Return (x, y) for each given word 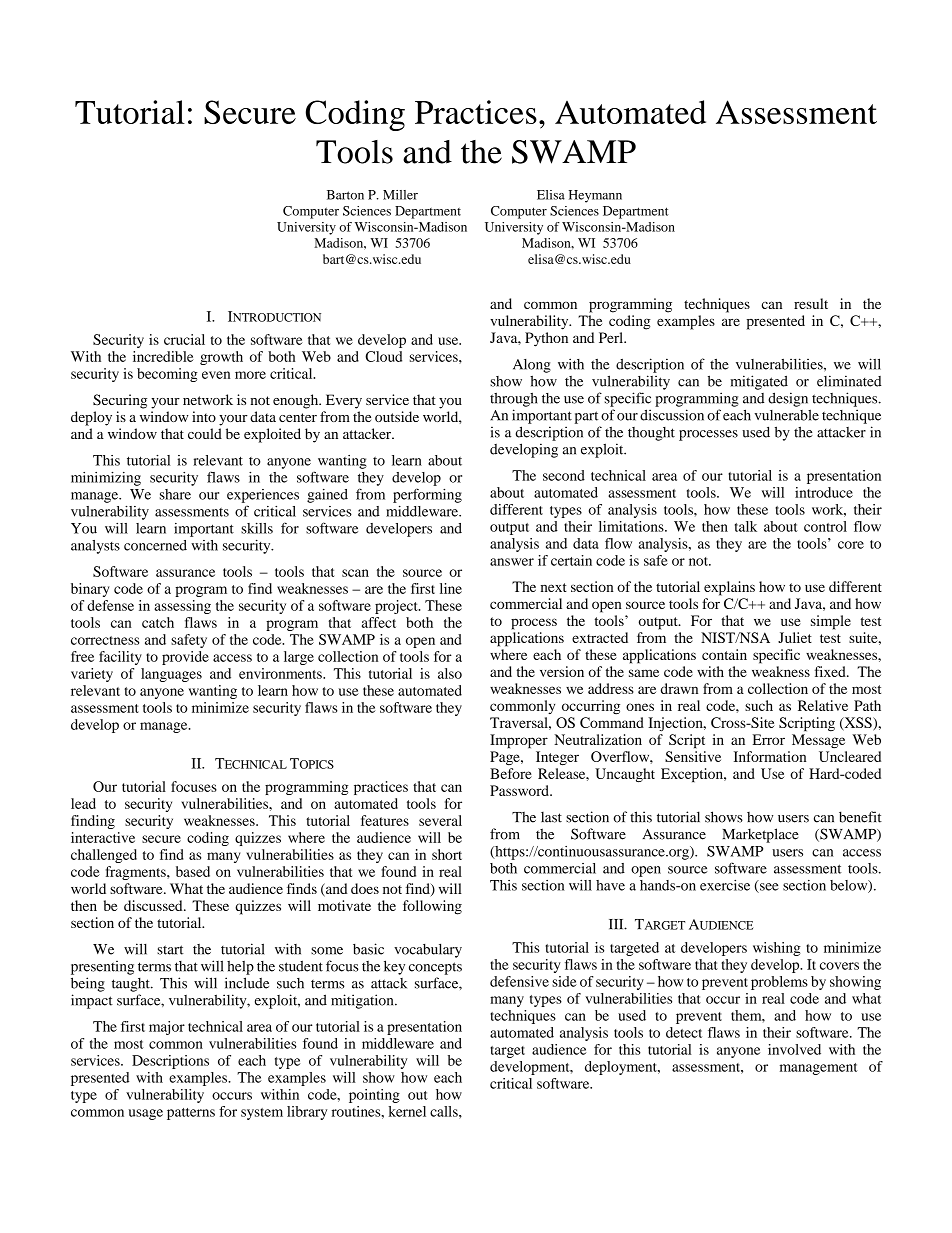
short (447, 854)
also (450, 673)
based (193, 871)
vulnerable (786, 415)
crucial (184, 339)
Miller (400, 195)
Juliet (795, 637)
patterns (191, 1114)
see (768, 888)
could (205, 433)
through (514, 400)
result (811, 303)
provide (185, 658)
